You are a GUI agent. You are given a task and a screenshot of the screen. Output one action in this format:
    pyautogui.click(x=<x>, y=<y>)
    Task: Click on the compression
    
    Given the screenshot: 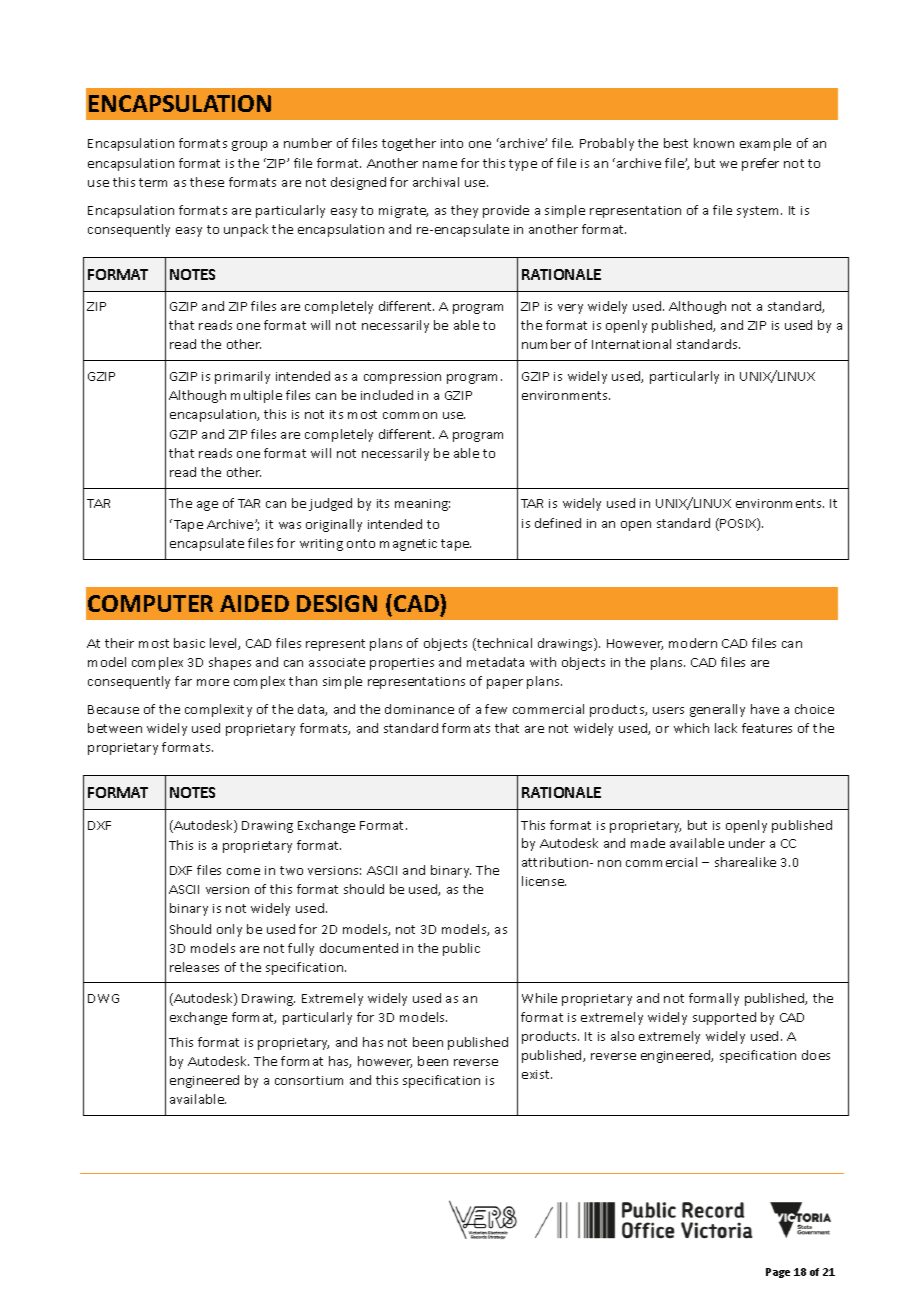 What is the action you would take?
    pyautogui.click(x=402, y=378)
